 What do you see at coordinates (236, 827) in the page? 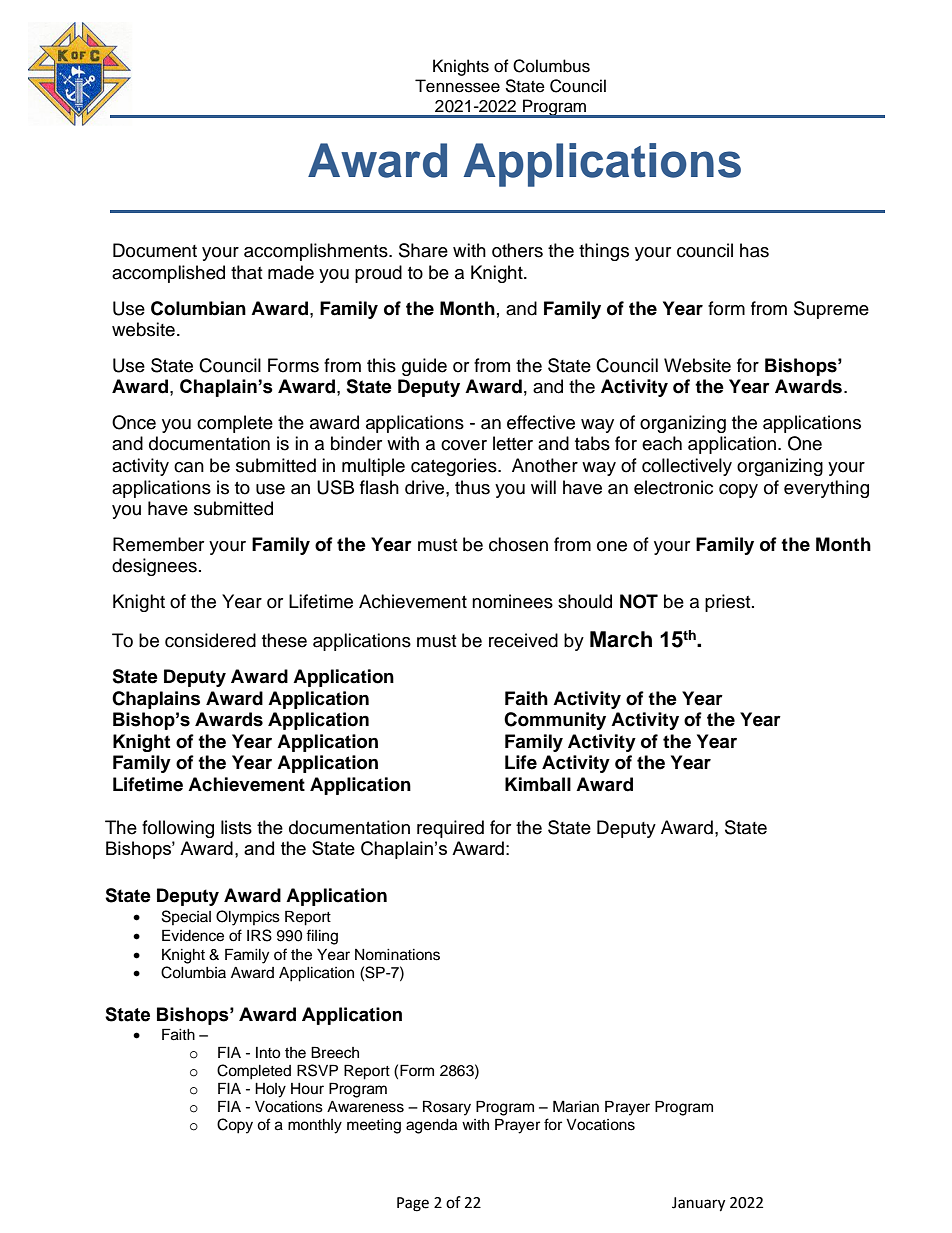
I see `lists` at bounding box center [236, 827].
